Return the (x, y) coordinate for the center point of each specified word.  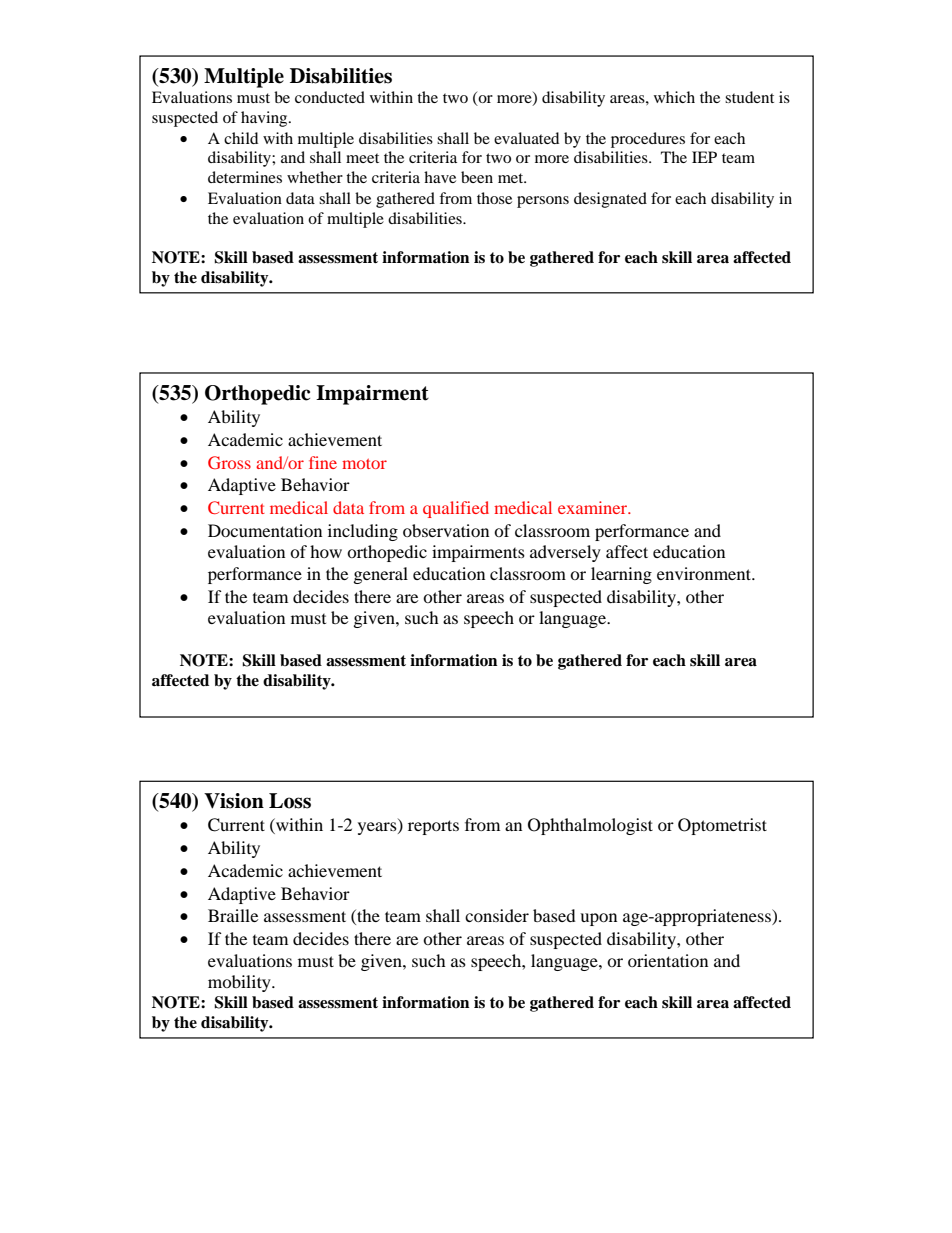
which (674, 97)
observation (446, 530)
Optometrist (722, 826)
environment (705, 573)
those (494, 198)
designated (610, 200)
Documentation (265, 530)
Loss (290, 801)
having (265, 119)
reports (433, 827)
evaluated (526, 138)
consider (497, 915)
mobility (240, 983)
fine (323, 462)
